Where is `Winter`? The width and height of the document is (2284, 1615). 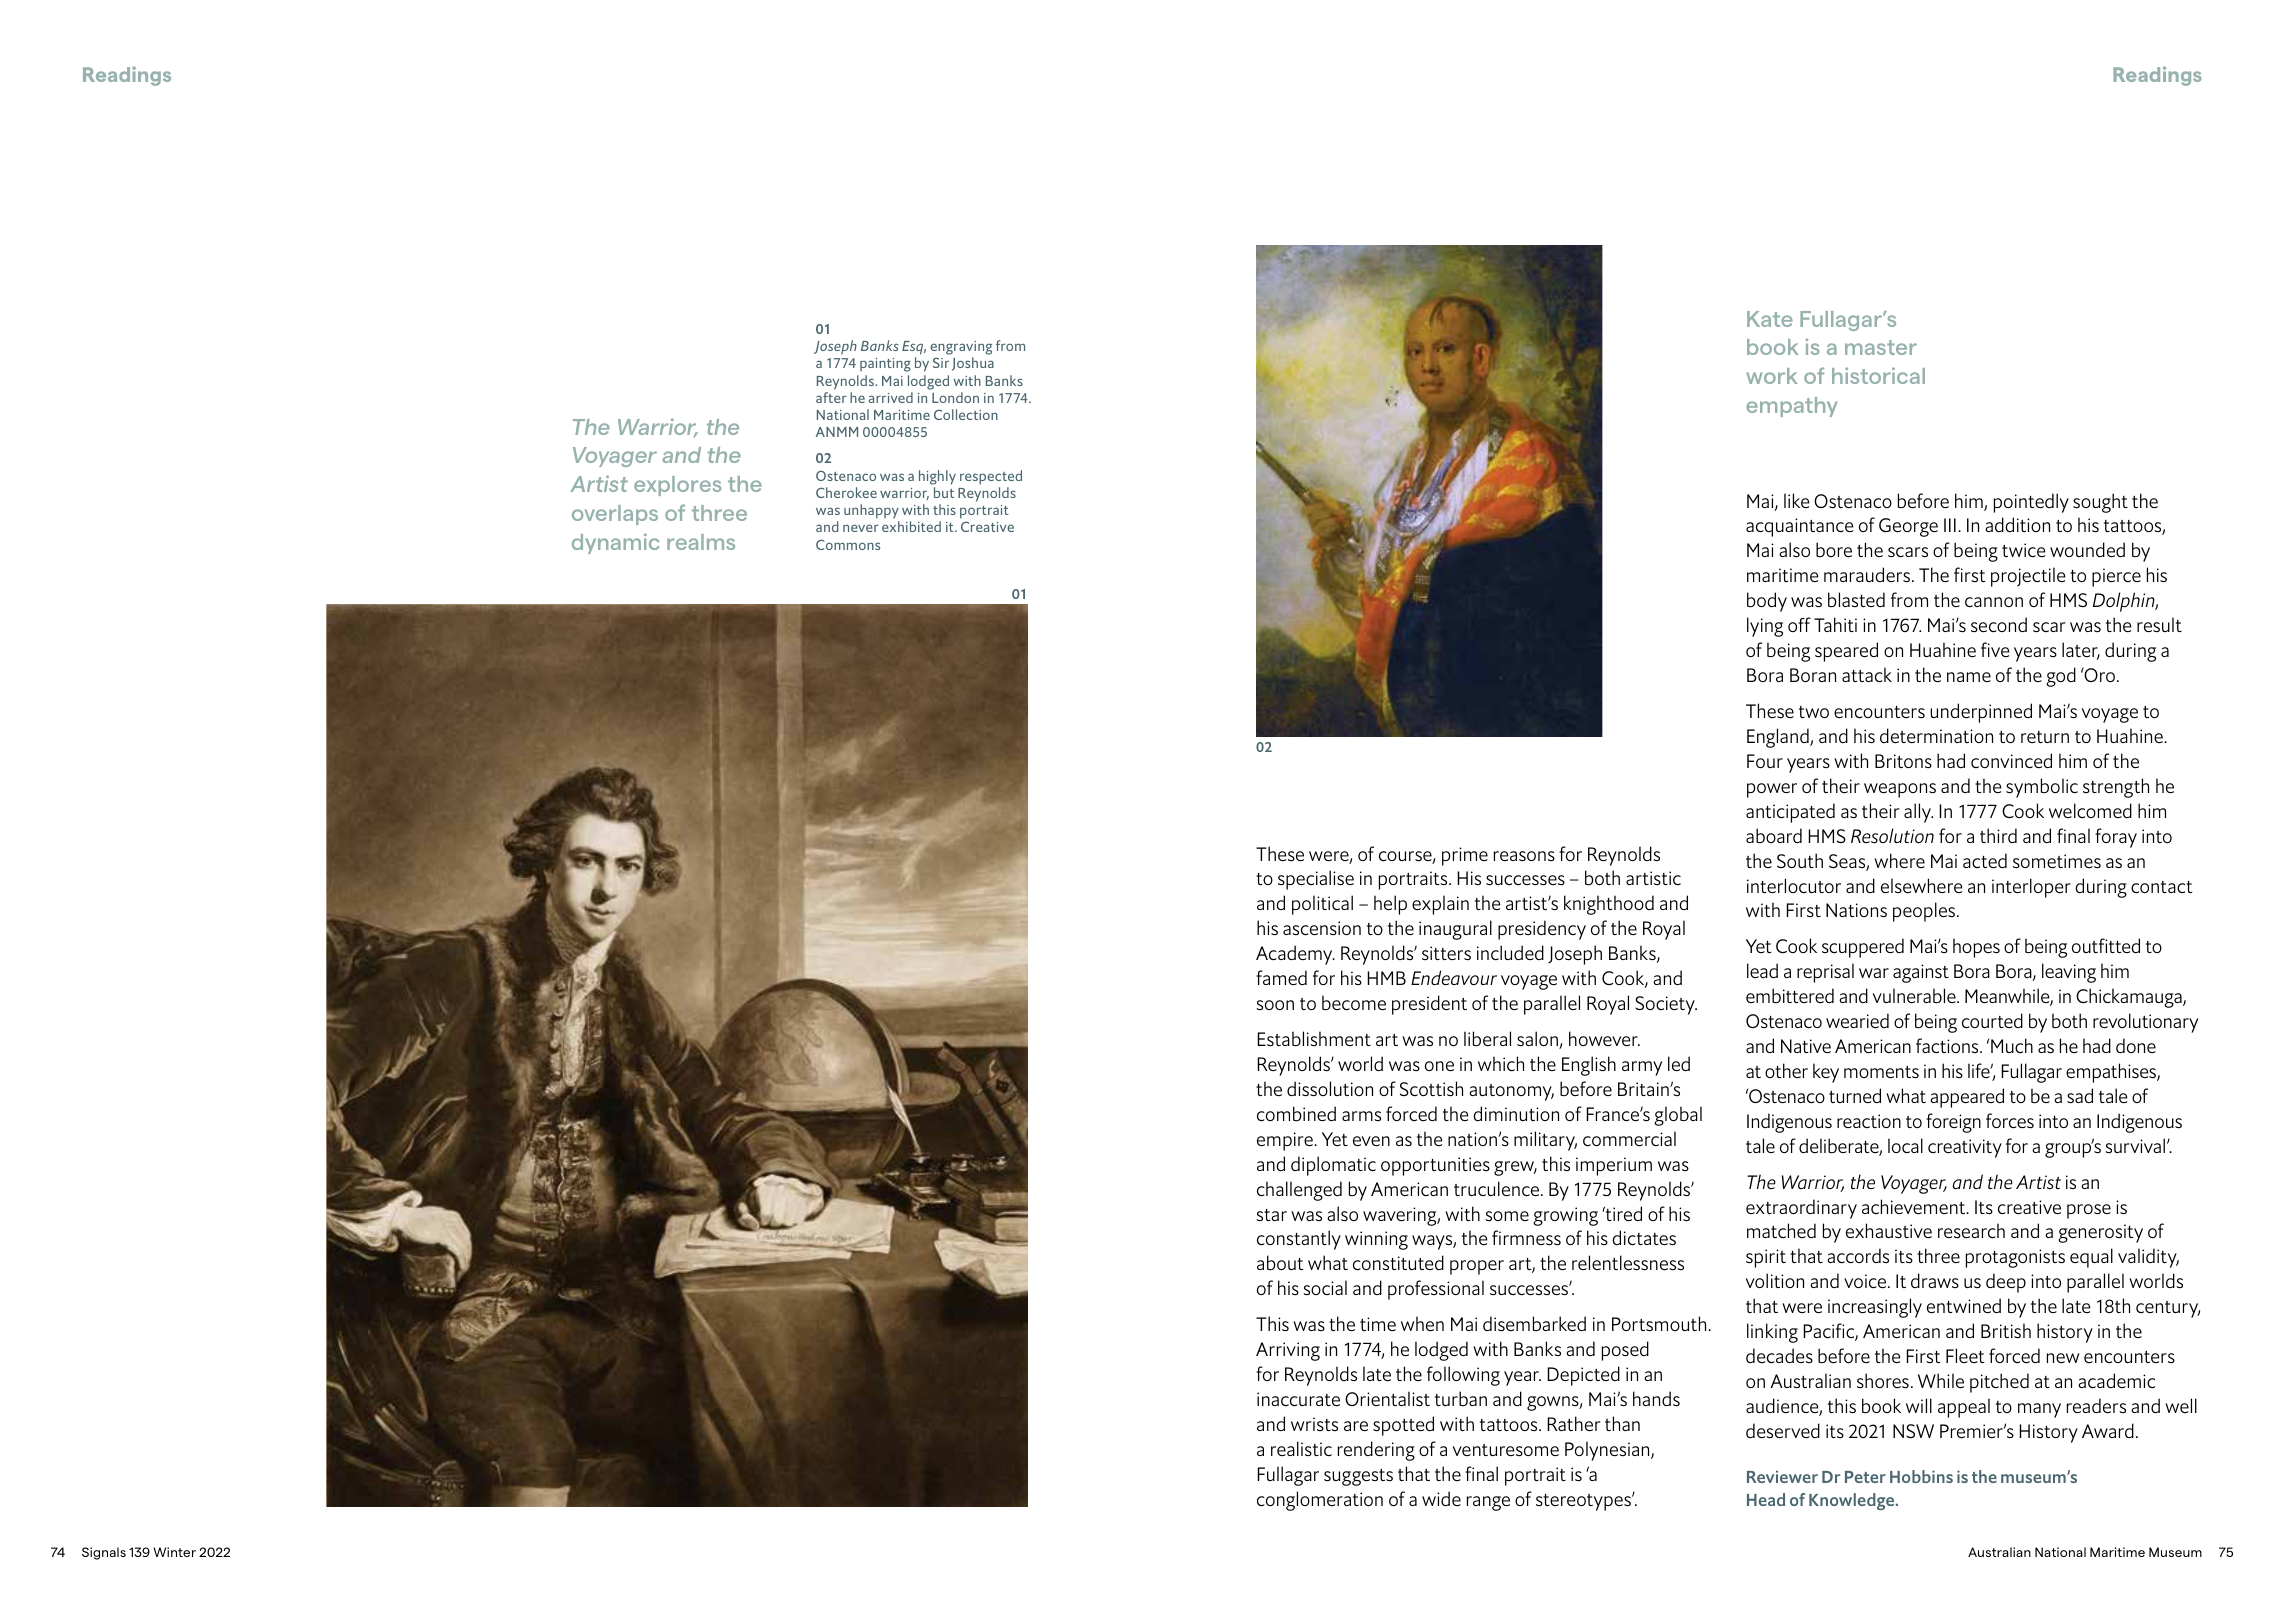 Winter is located at coordinates (174, 1552).
